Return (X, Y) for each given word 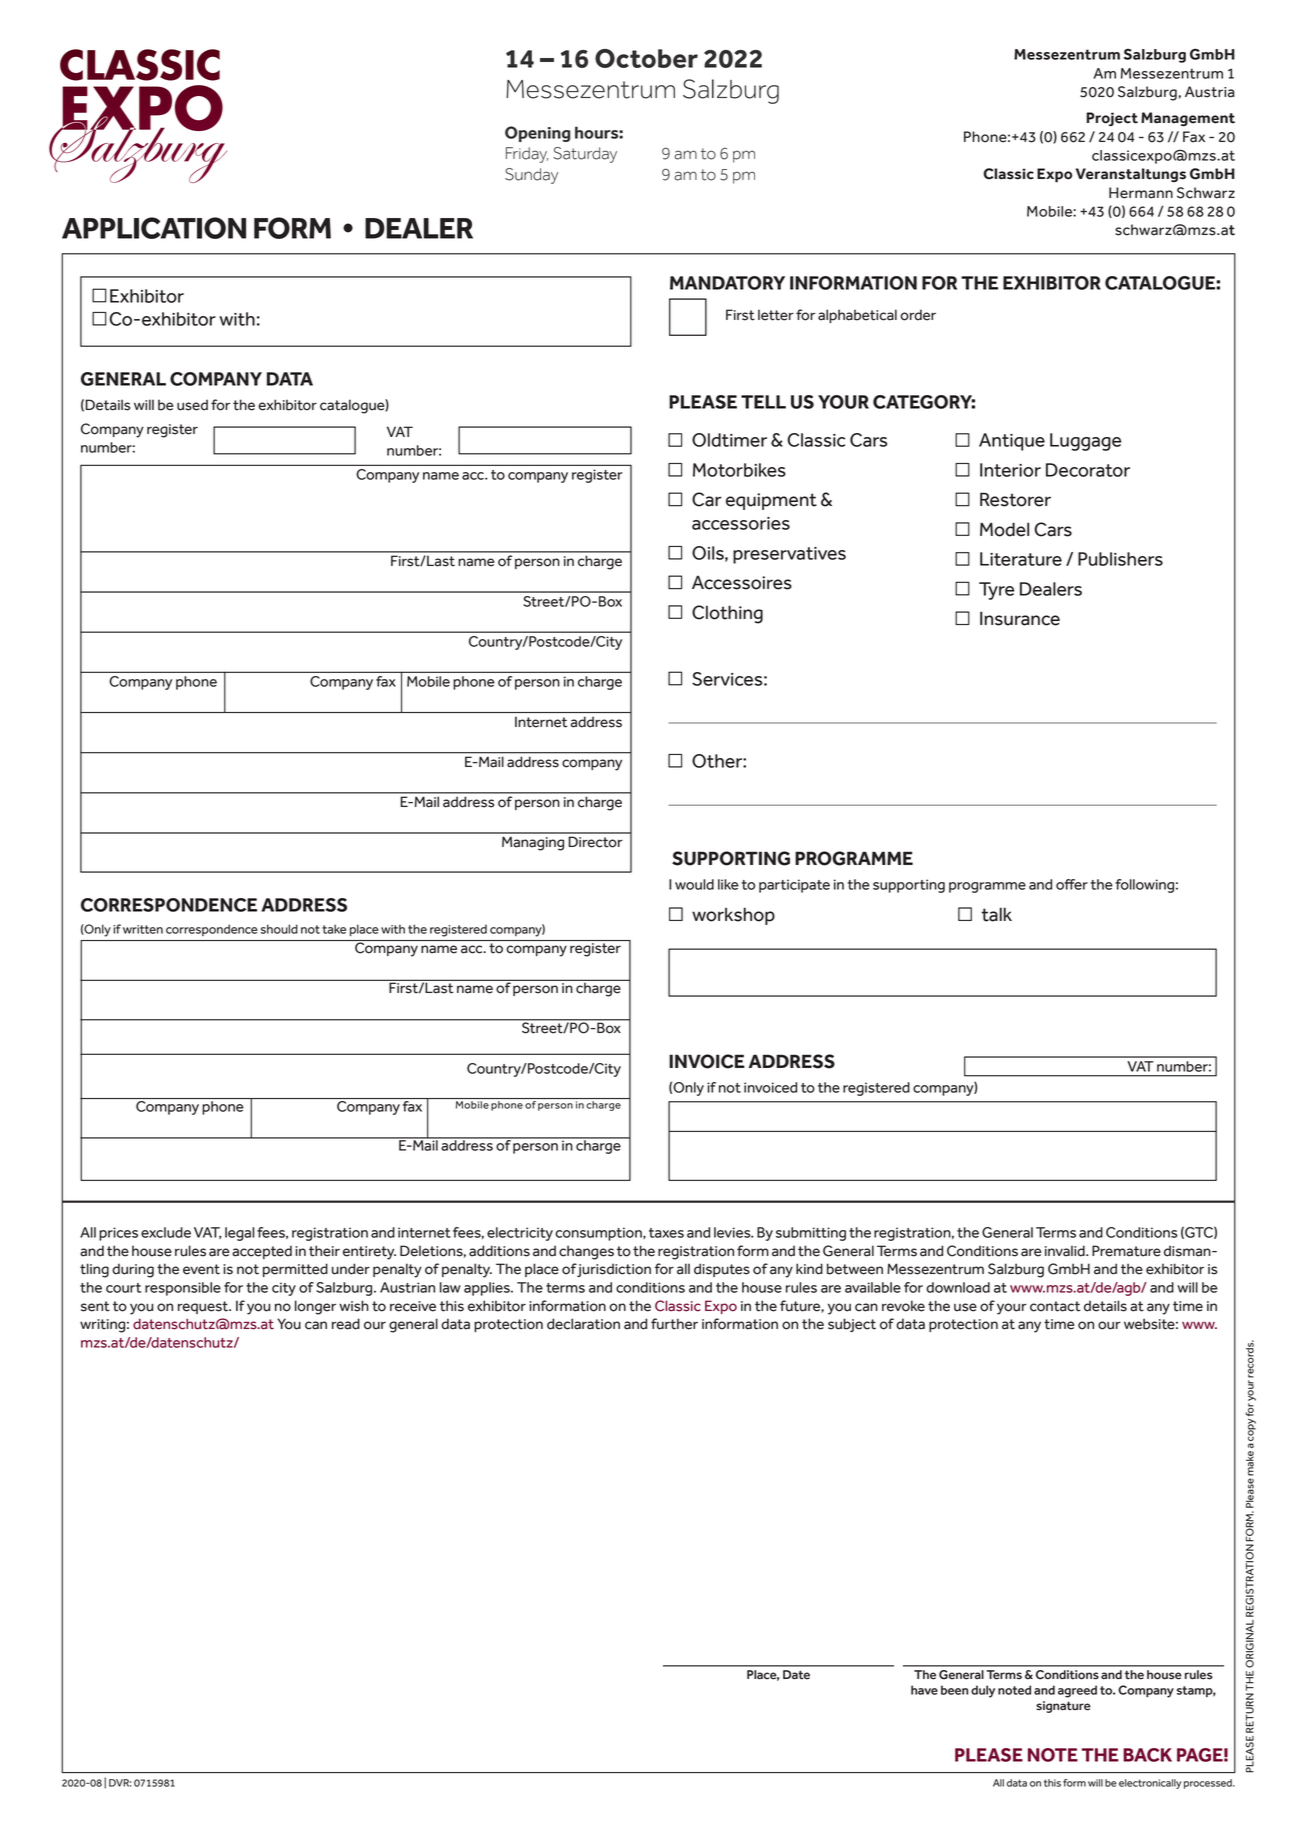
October (646, 58)
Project (1112, 119)
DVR (120, 1783)
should (279, 929)
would (694, 884)
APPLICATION (154, 228)
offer (1072, 884)
